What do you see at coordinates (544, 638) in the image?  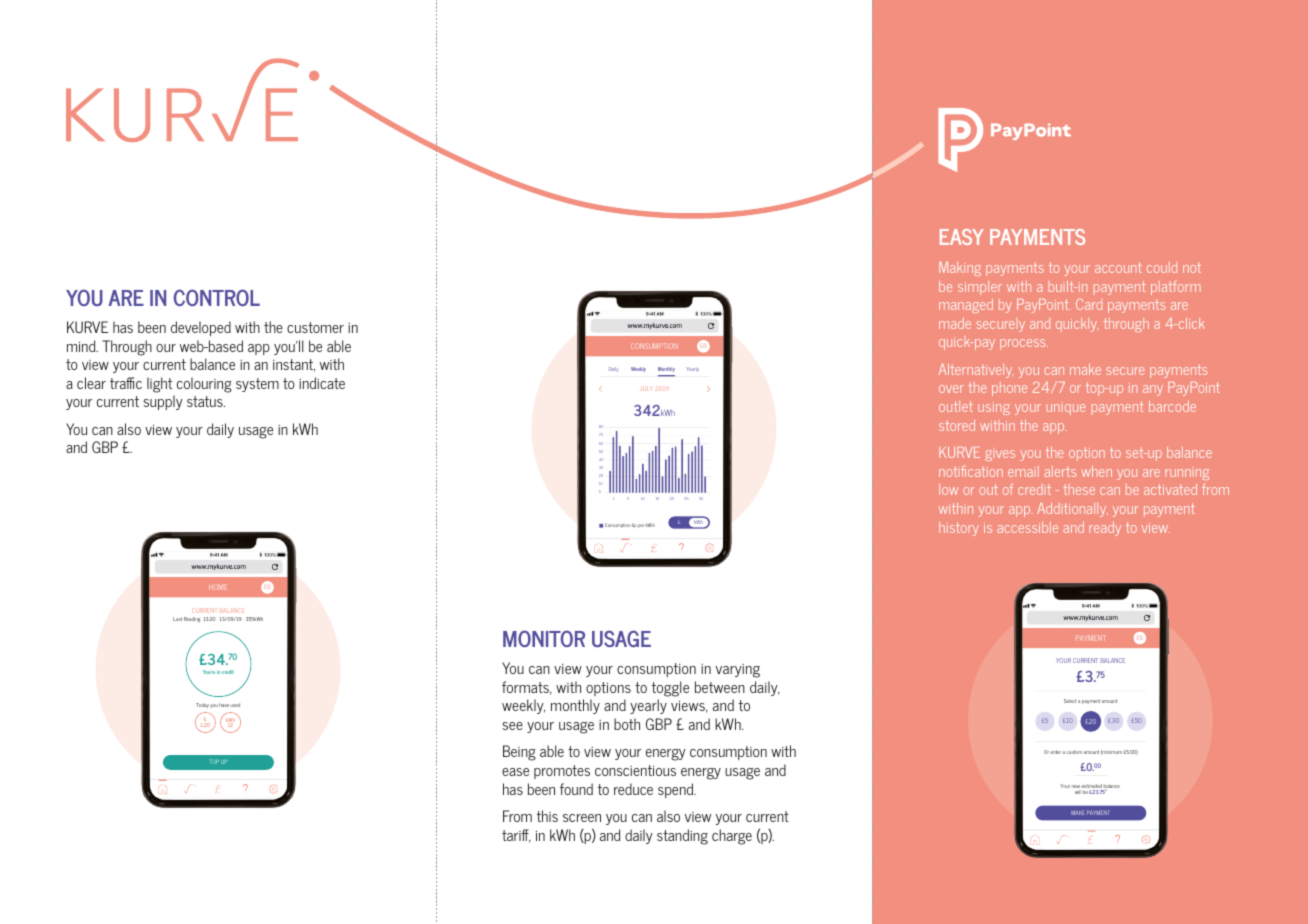 I see `MONITOR` at bounding box center [544, 638].
